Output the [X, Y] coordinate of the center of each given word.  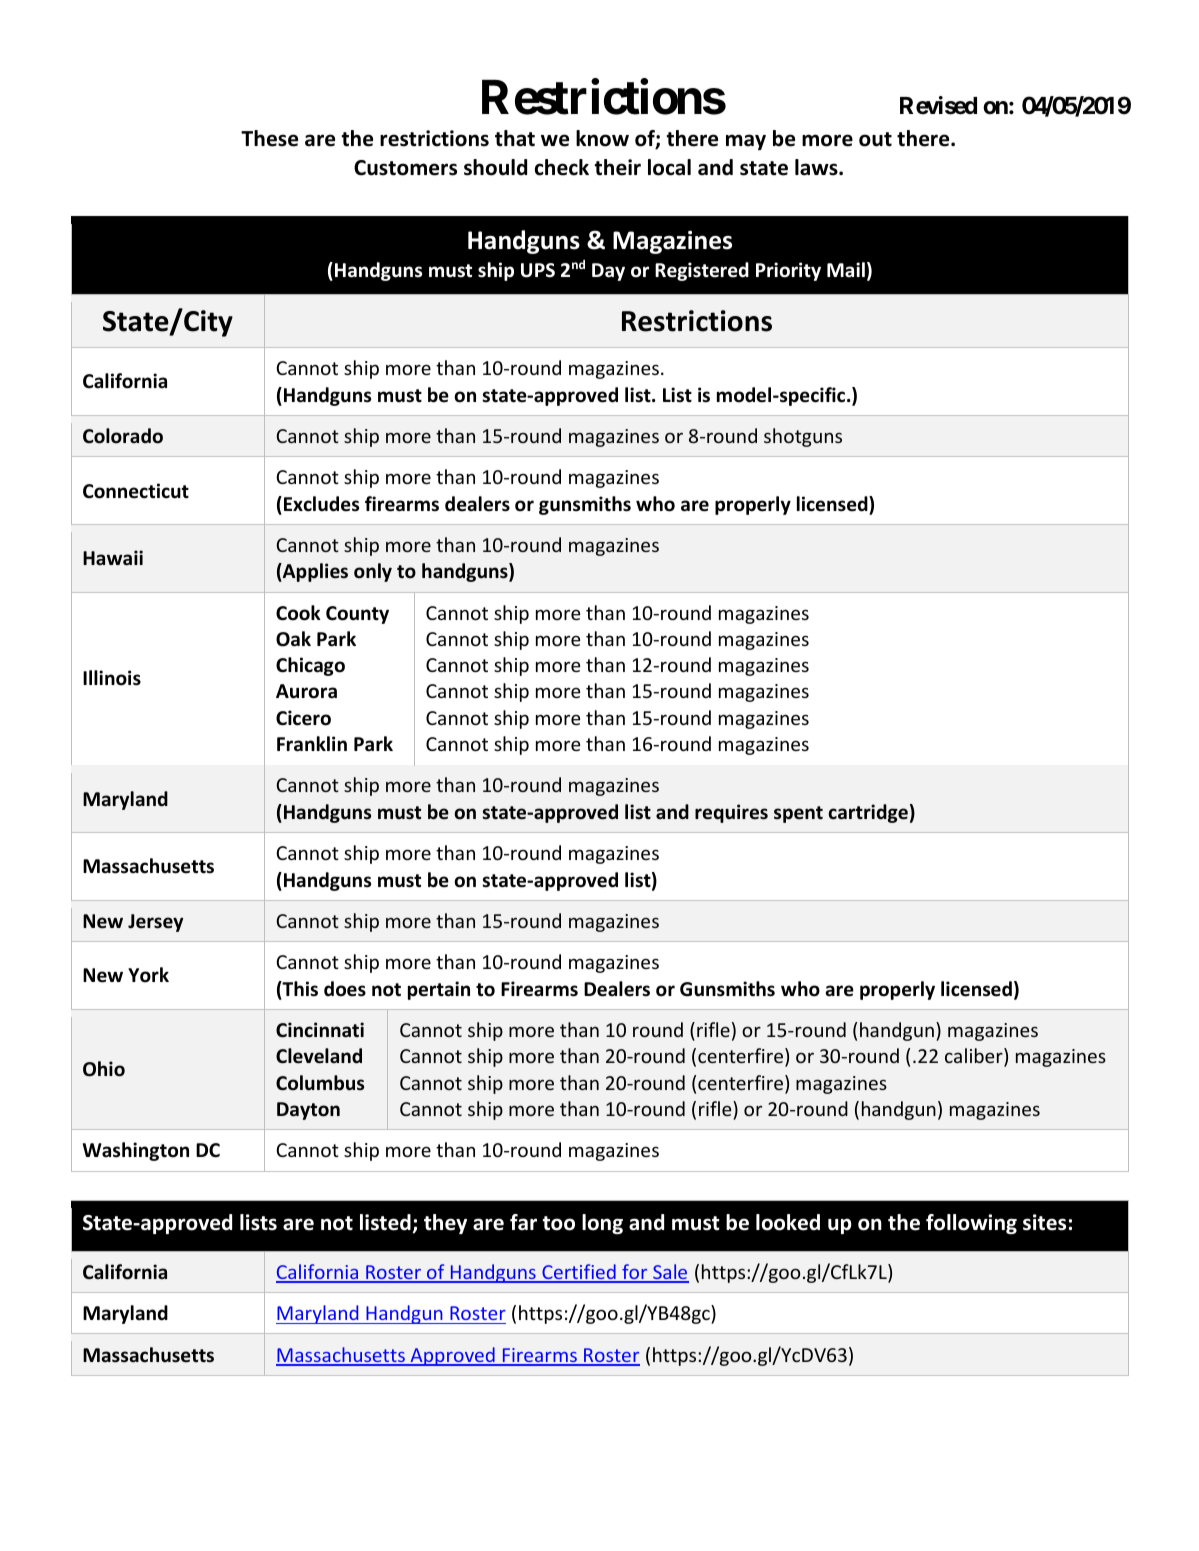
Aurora [306, 691]
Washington [136, 1151]
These [269, 138]
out [875, 139]
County [357, 615]
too [558, 1223]
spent [798, 814]
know [602, 138]
